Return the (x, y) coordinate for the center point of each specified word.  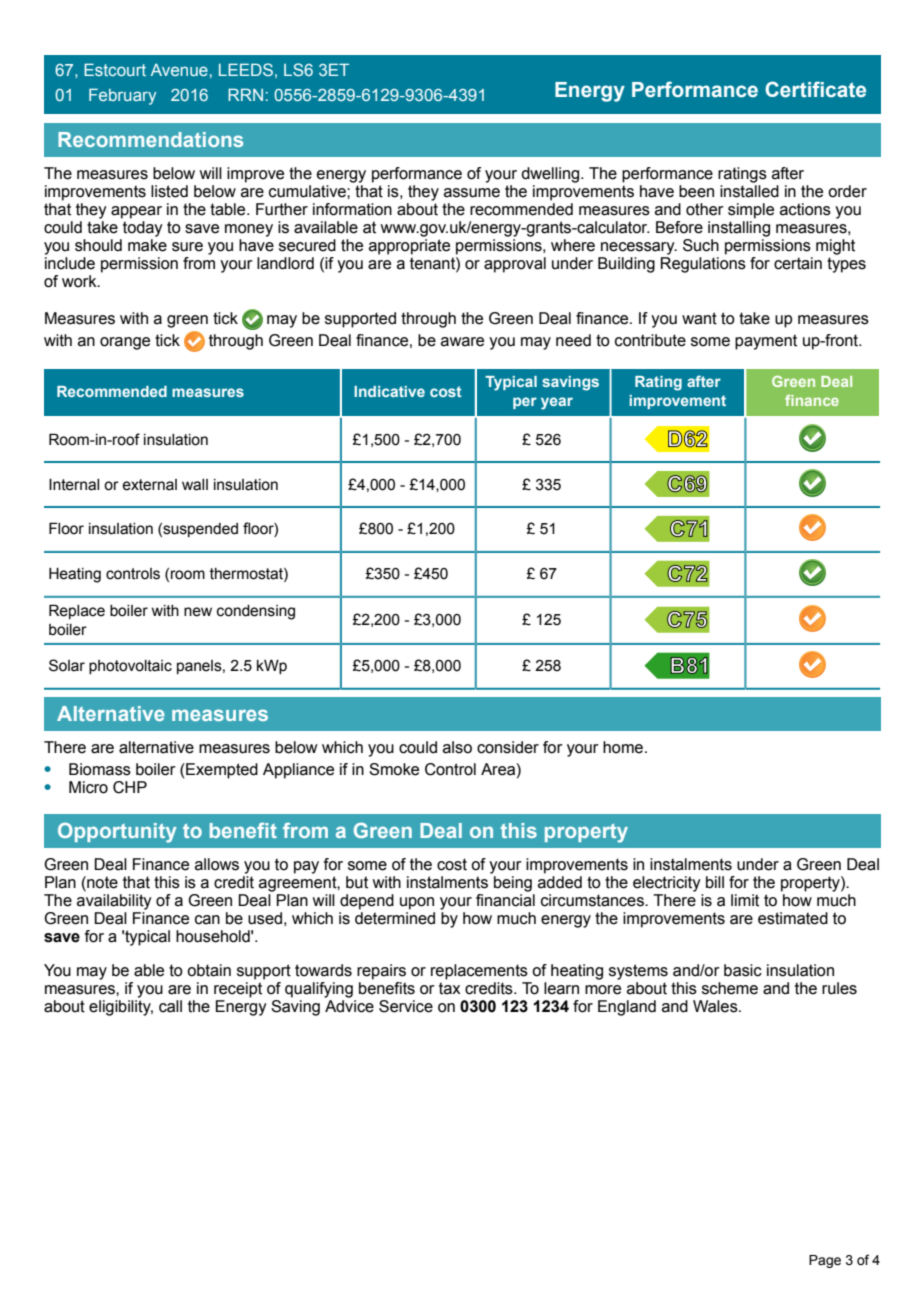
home (623, 747)
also (457, 747)
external (149, 485)
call (170, 1006)
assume (472, 193)
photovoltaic (130, 667)
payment (766, 342)
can (207, 920)
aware (462, 342)
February (122, 96)
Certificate (815, 89)
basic (743, 970)
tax (449, 988)
